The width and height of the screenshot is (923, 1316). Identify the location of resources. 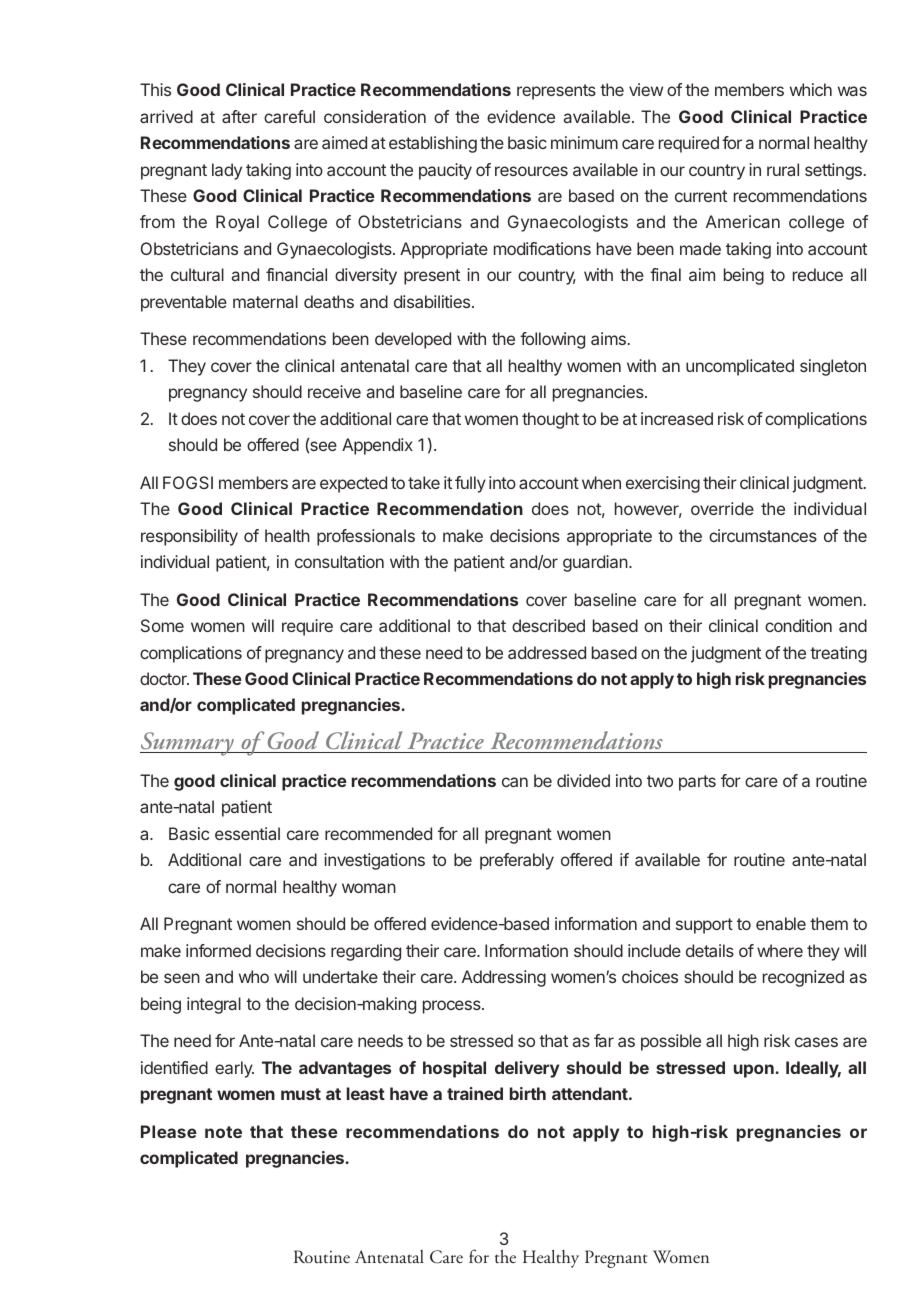
(531, 171).
